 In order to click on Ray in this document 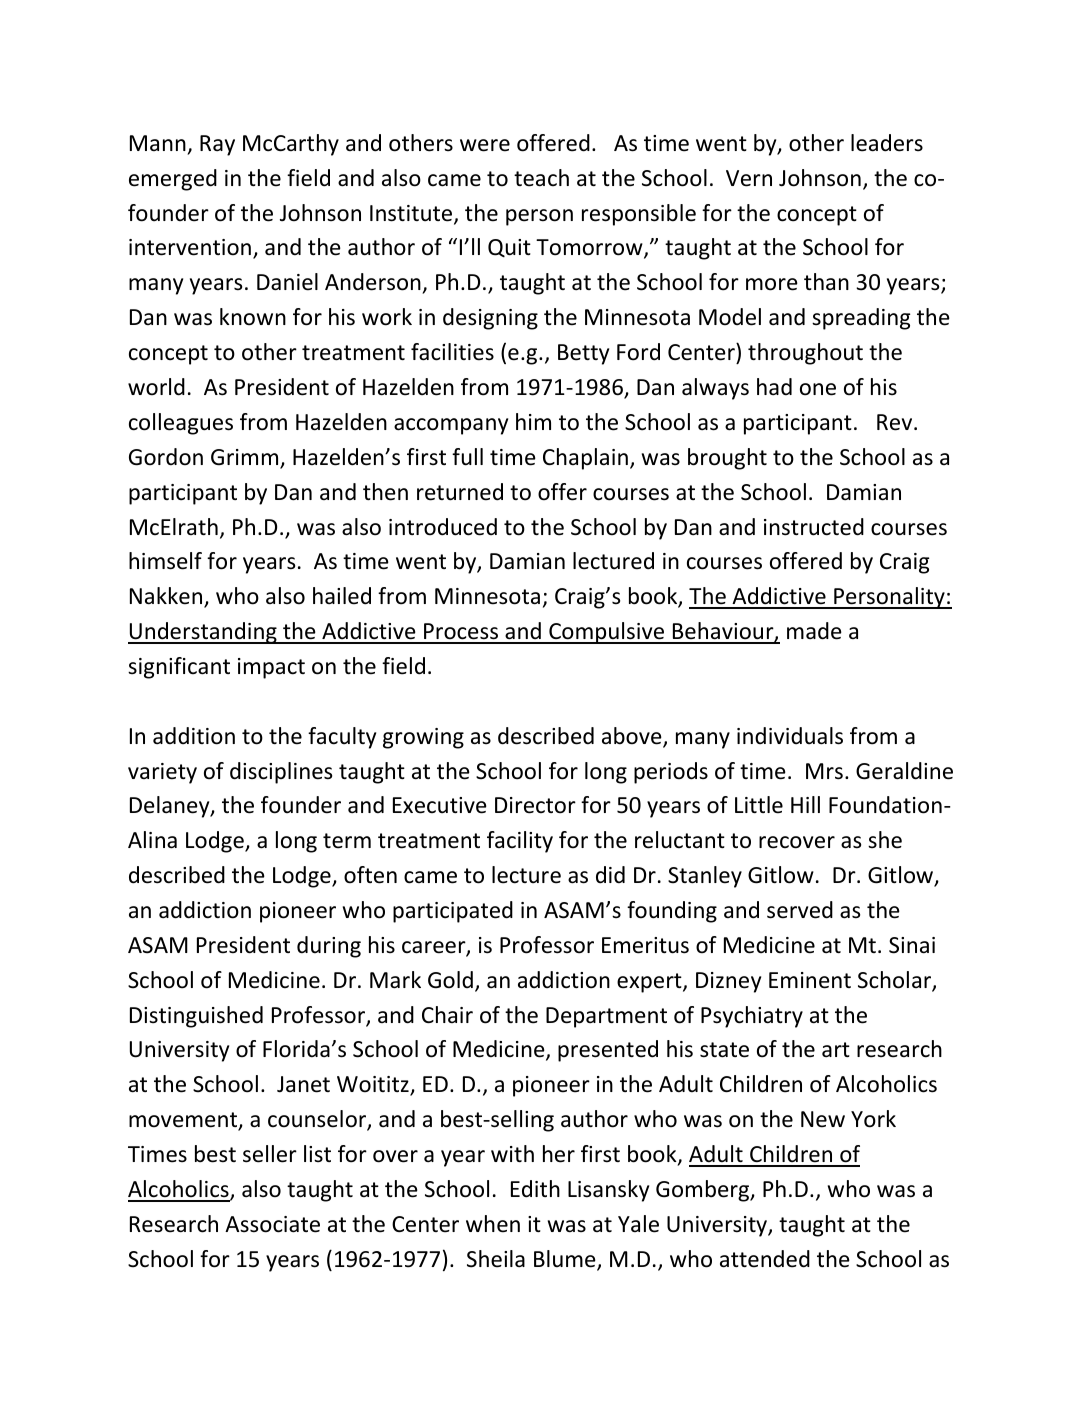, I will do `click(217, 145)`.
